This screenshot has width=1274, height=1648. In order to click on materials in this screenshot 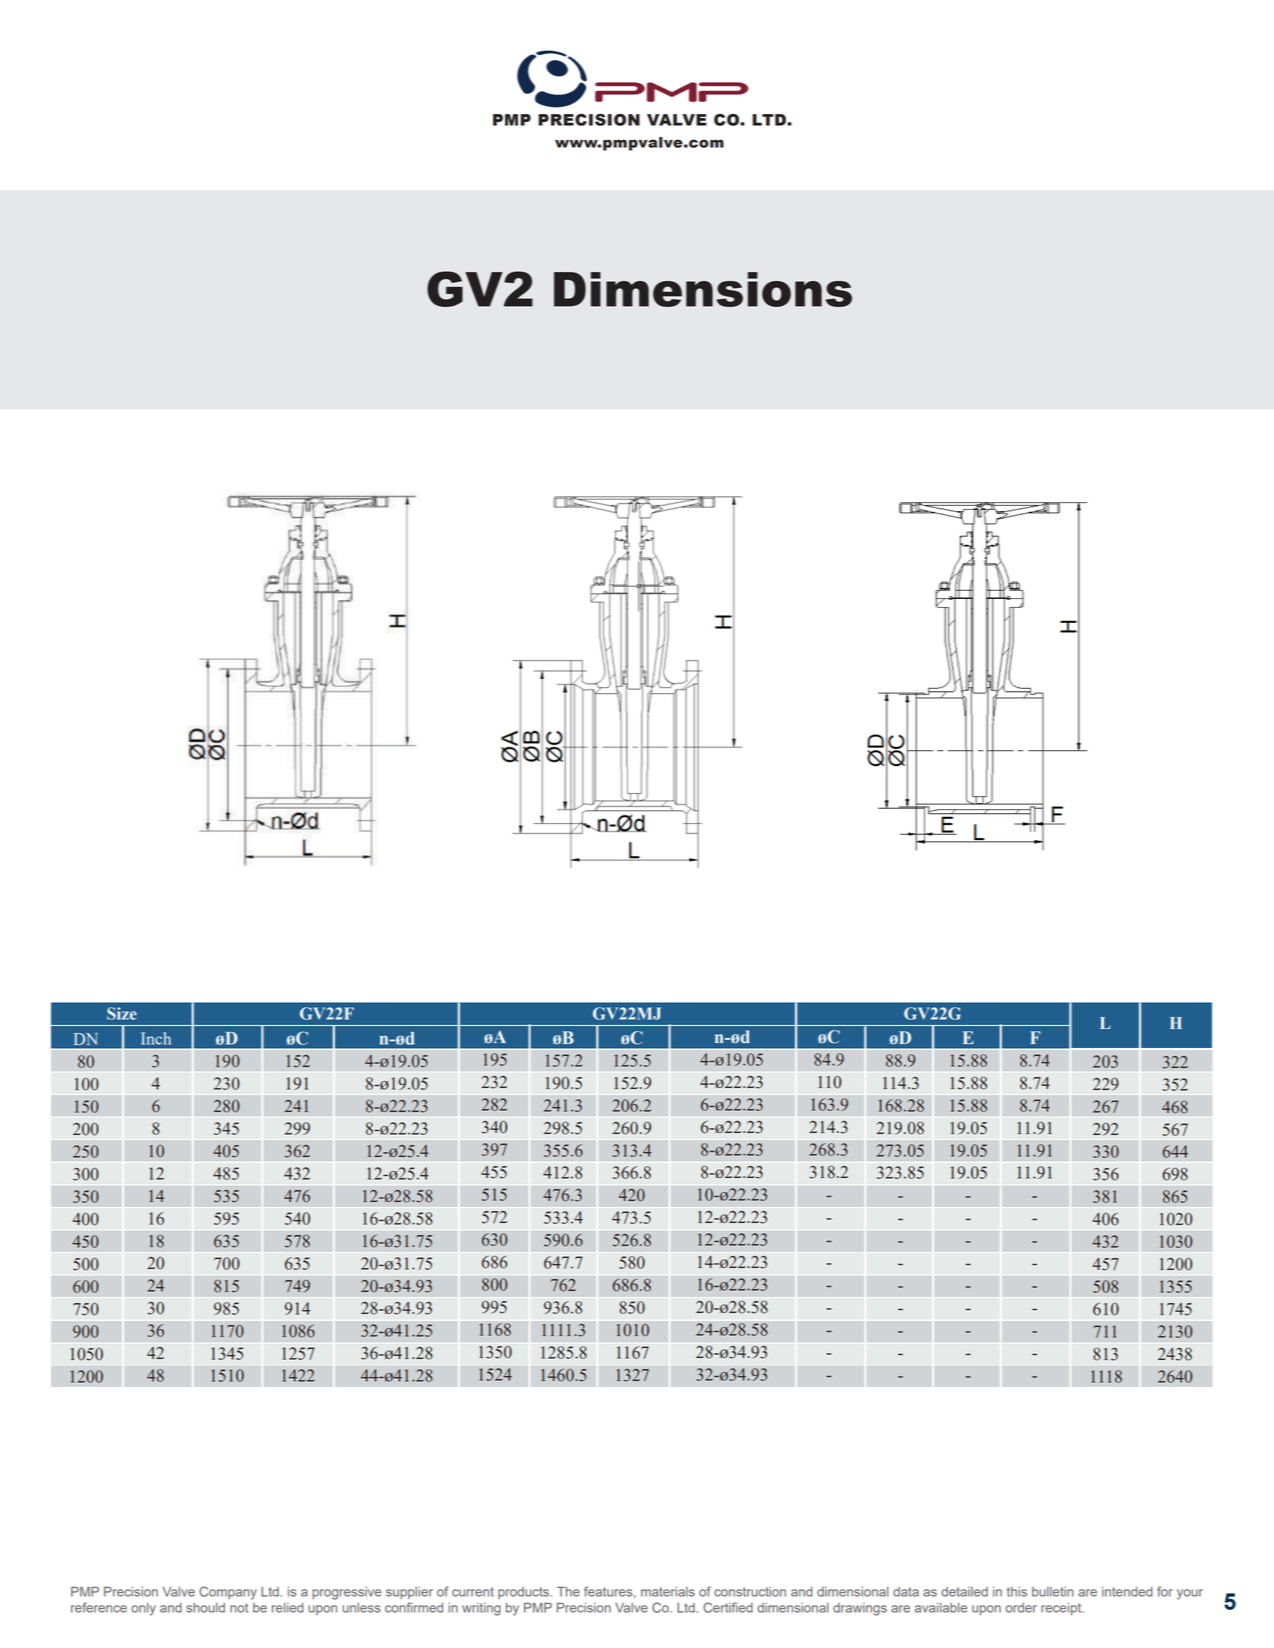, I will do `click(668, 1592)`.
